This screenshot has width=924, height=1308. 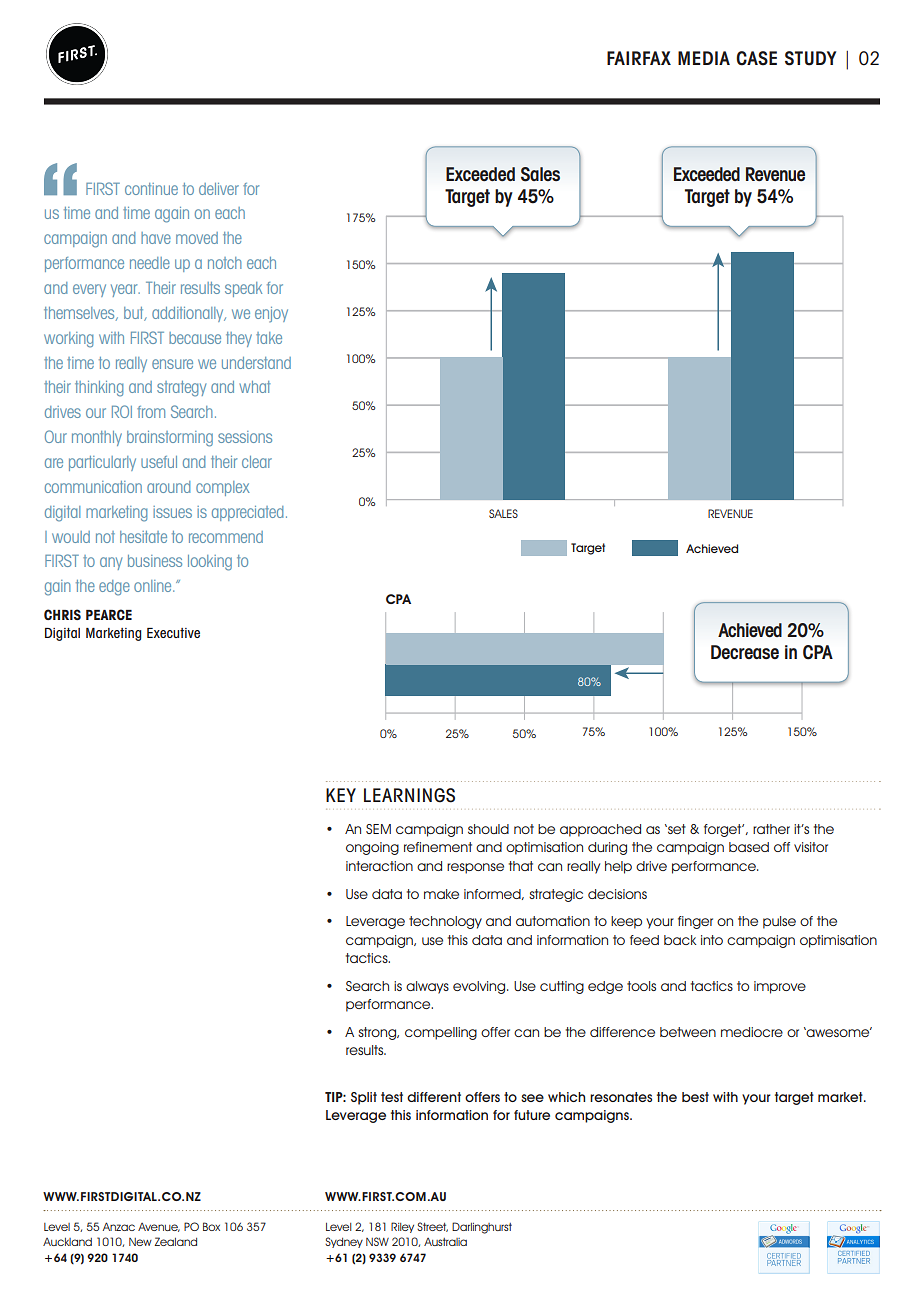 I want to click on refinement, so click(x=438, y=847).
